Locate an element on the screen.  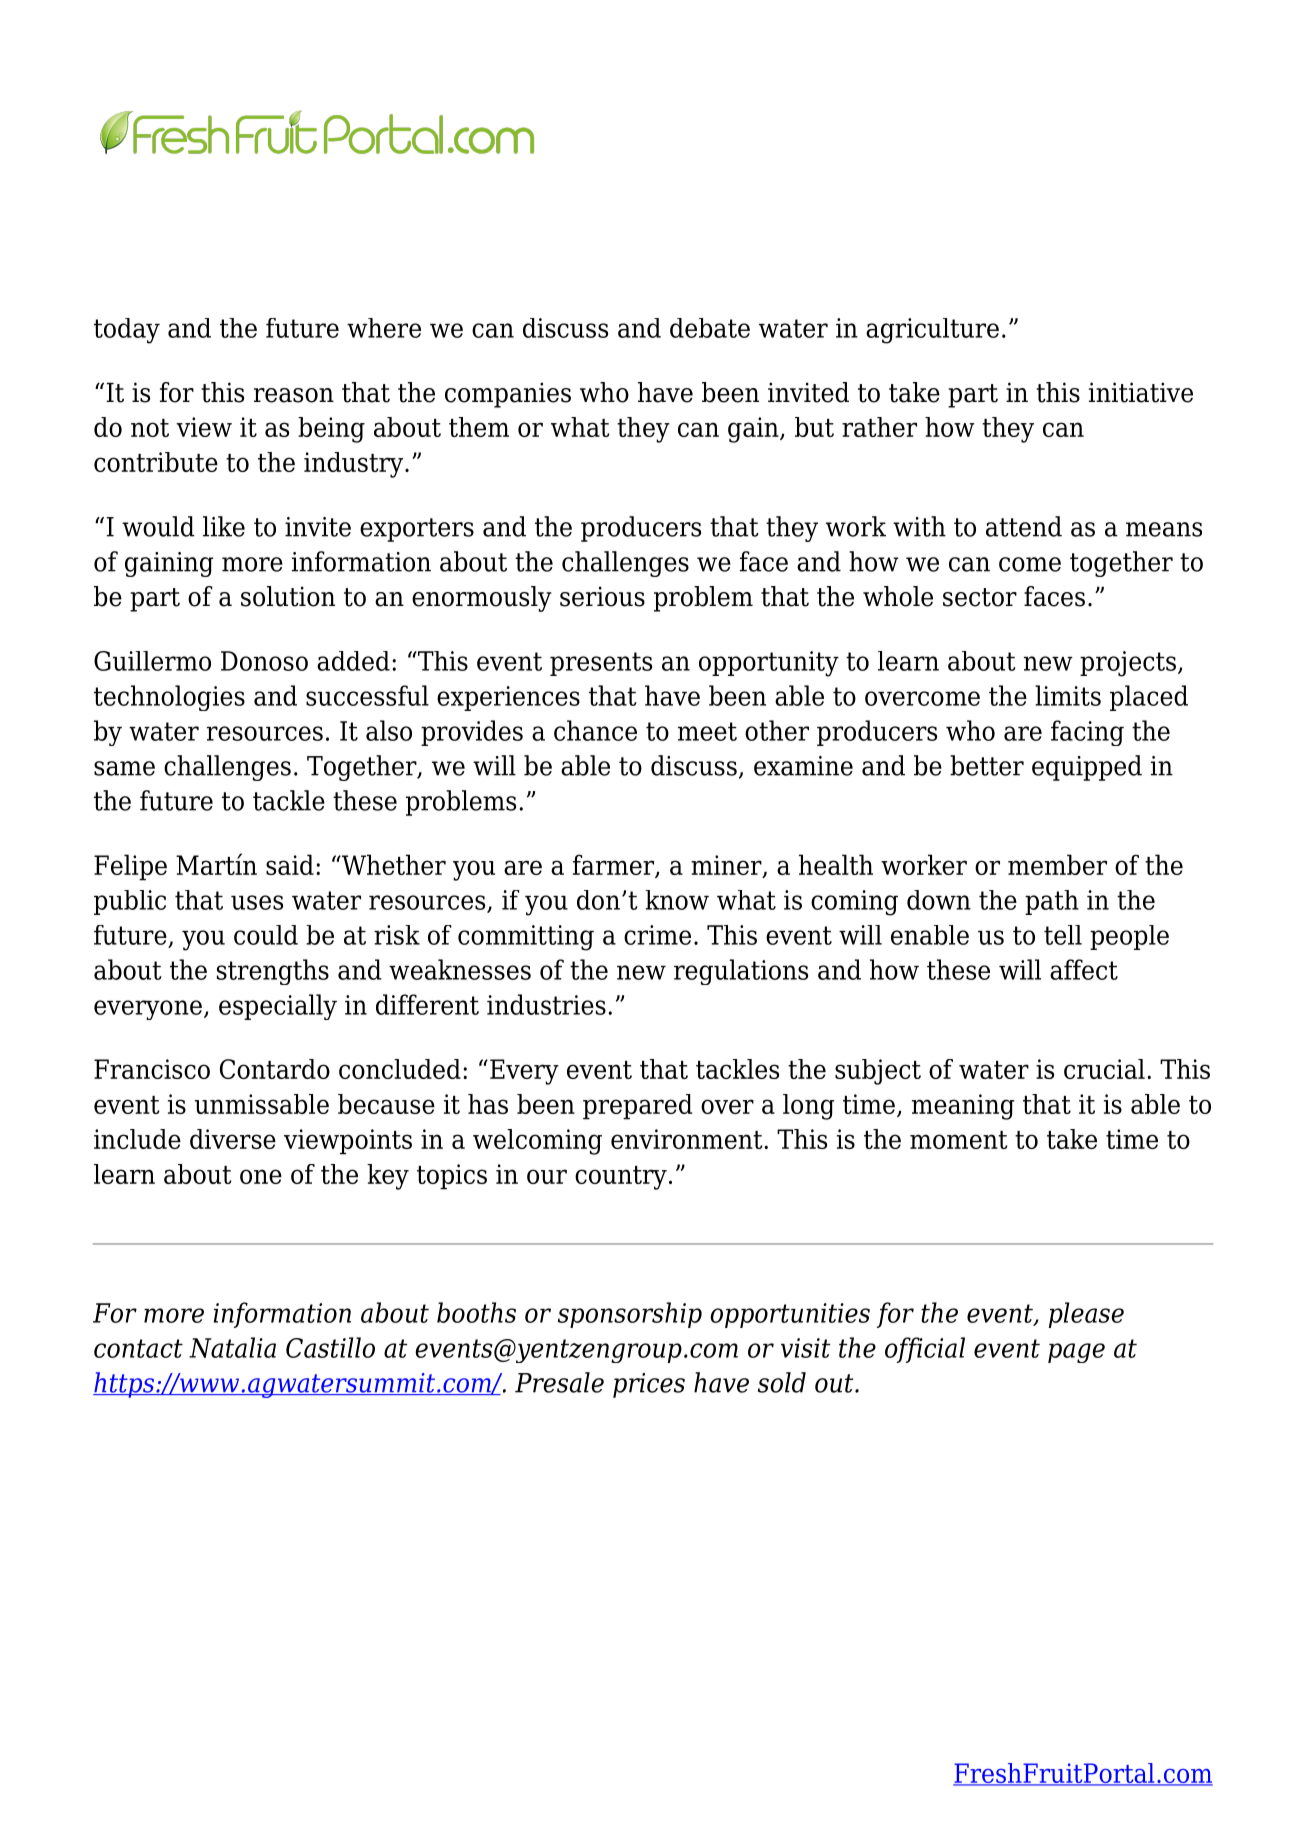
solution is located at coordinates (288, 596).
